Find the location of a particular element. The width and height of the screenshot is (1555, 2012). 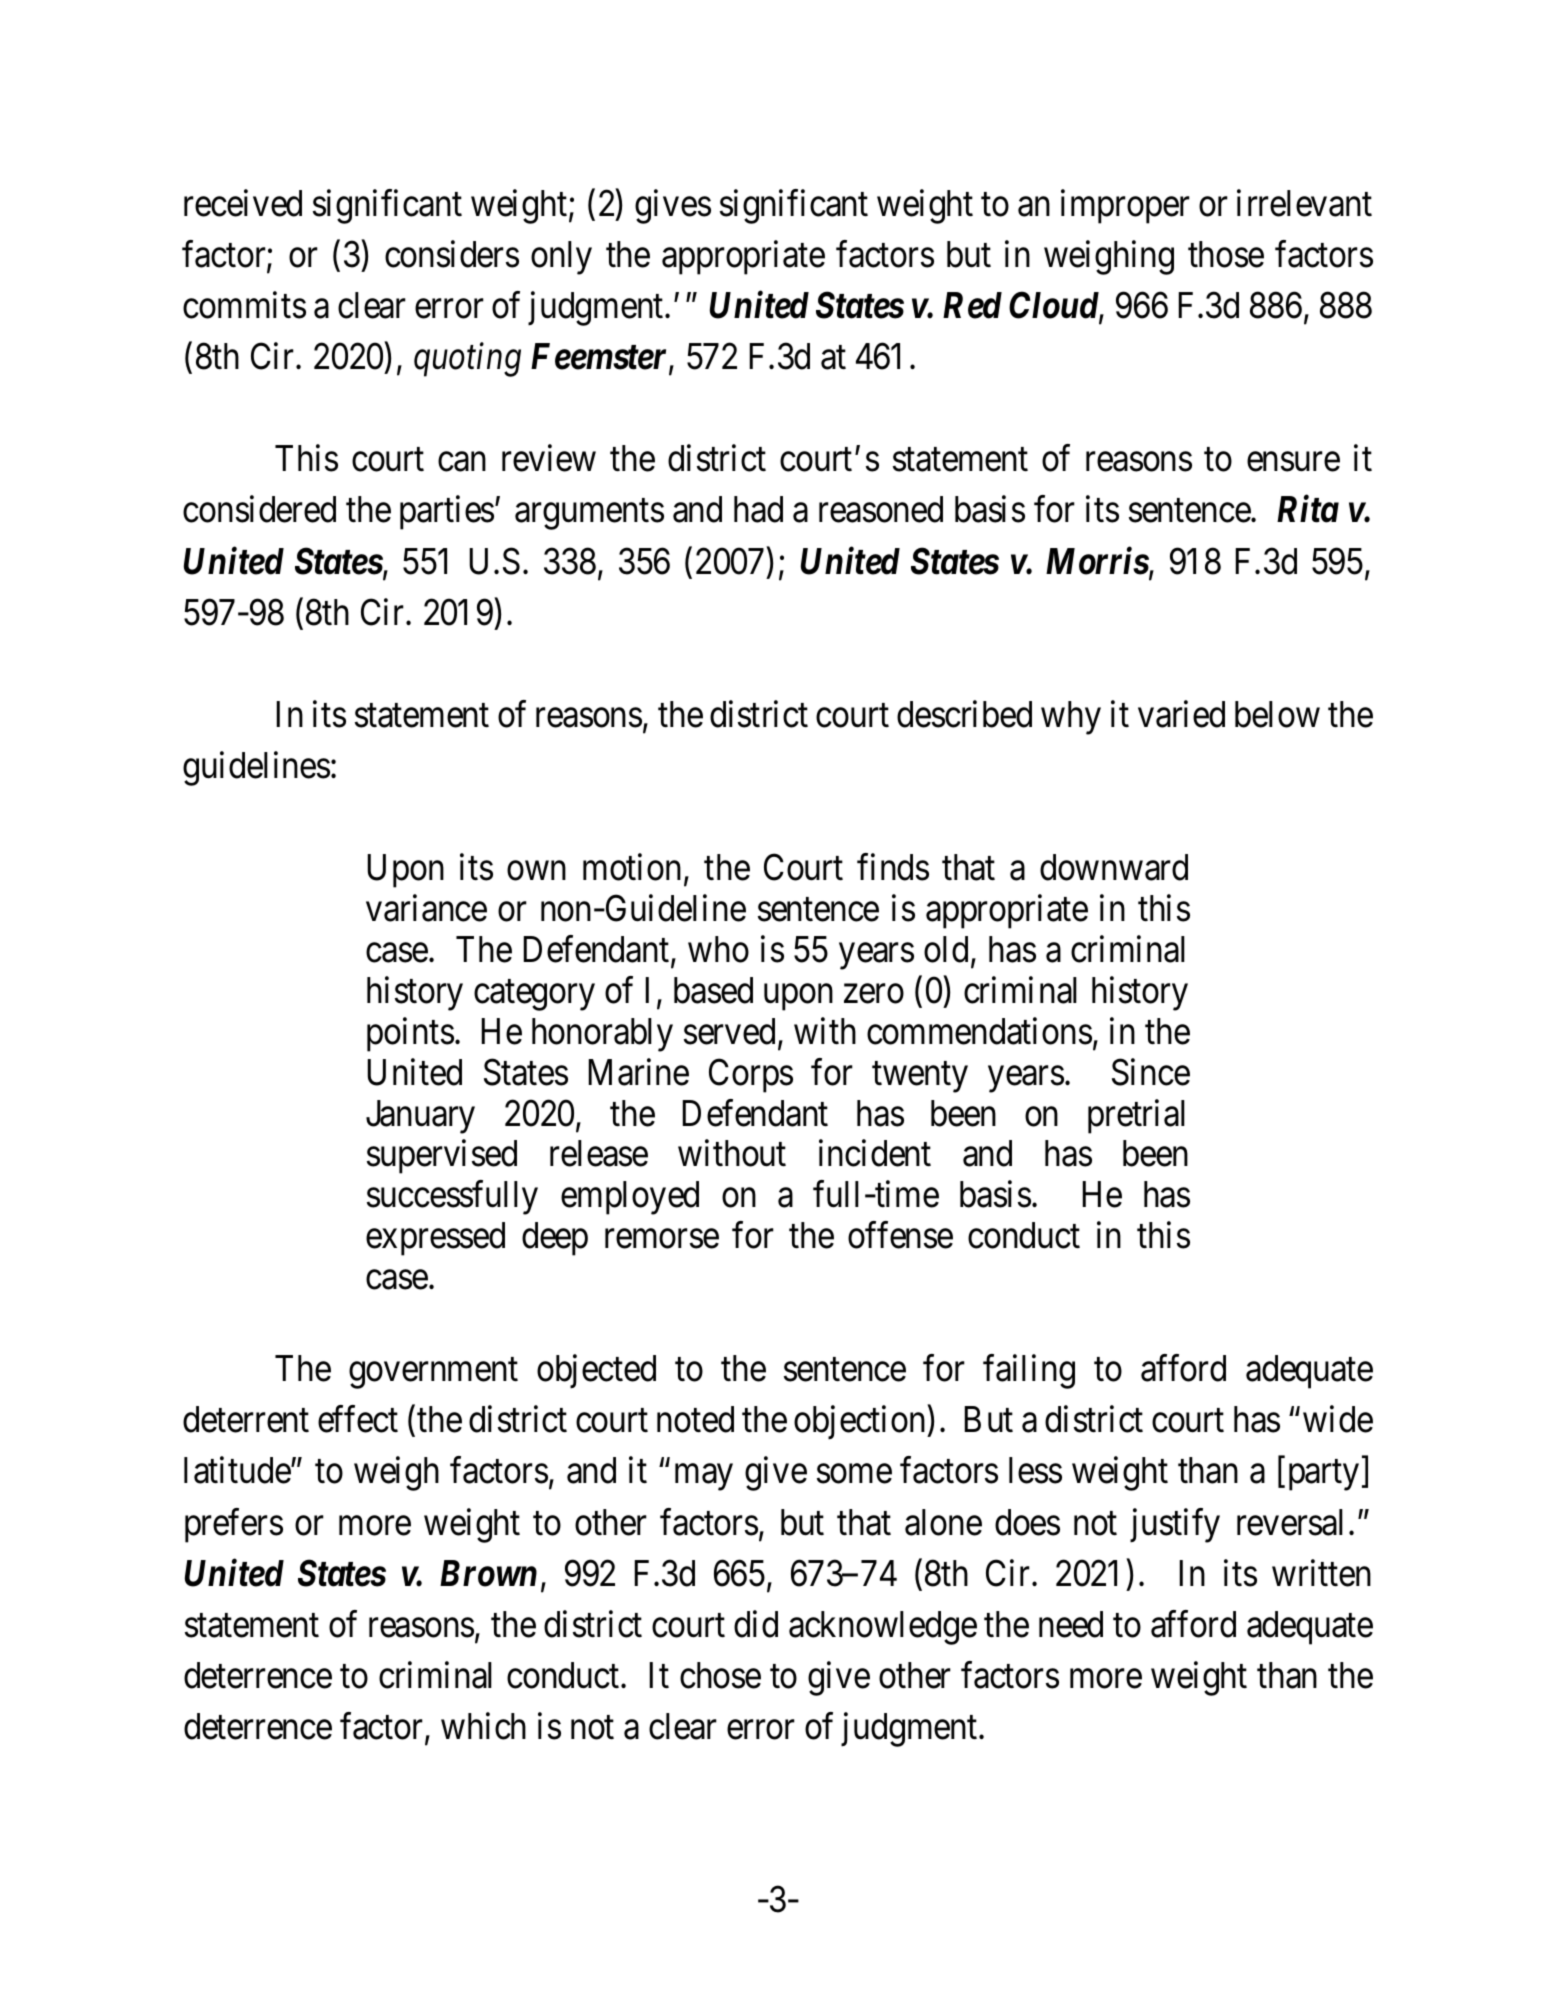

who is located at coordinates (718, 949).
